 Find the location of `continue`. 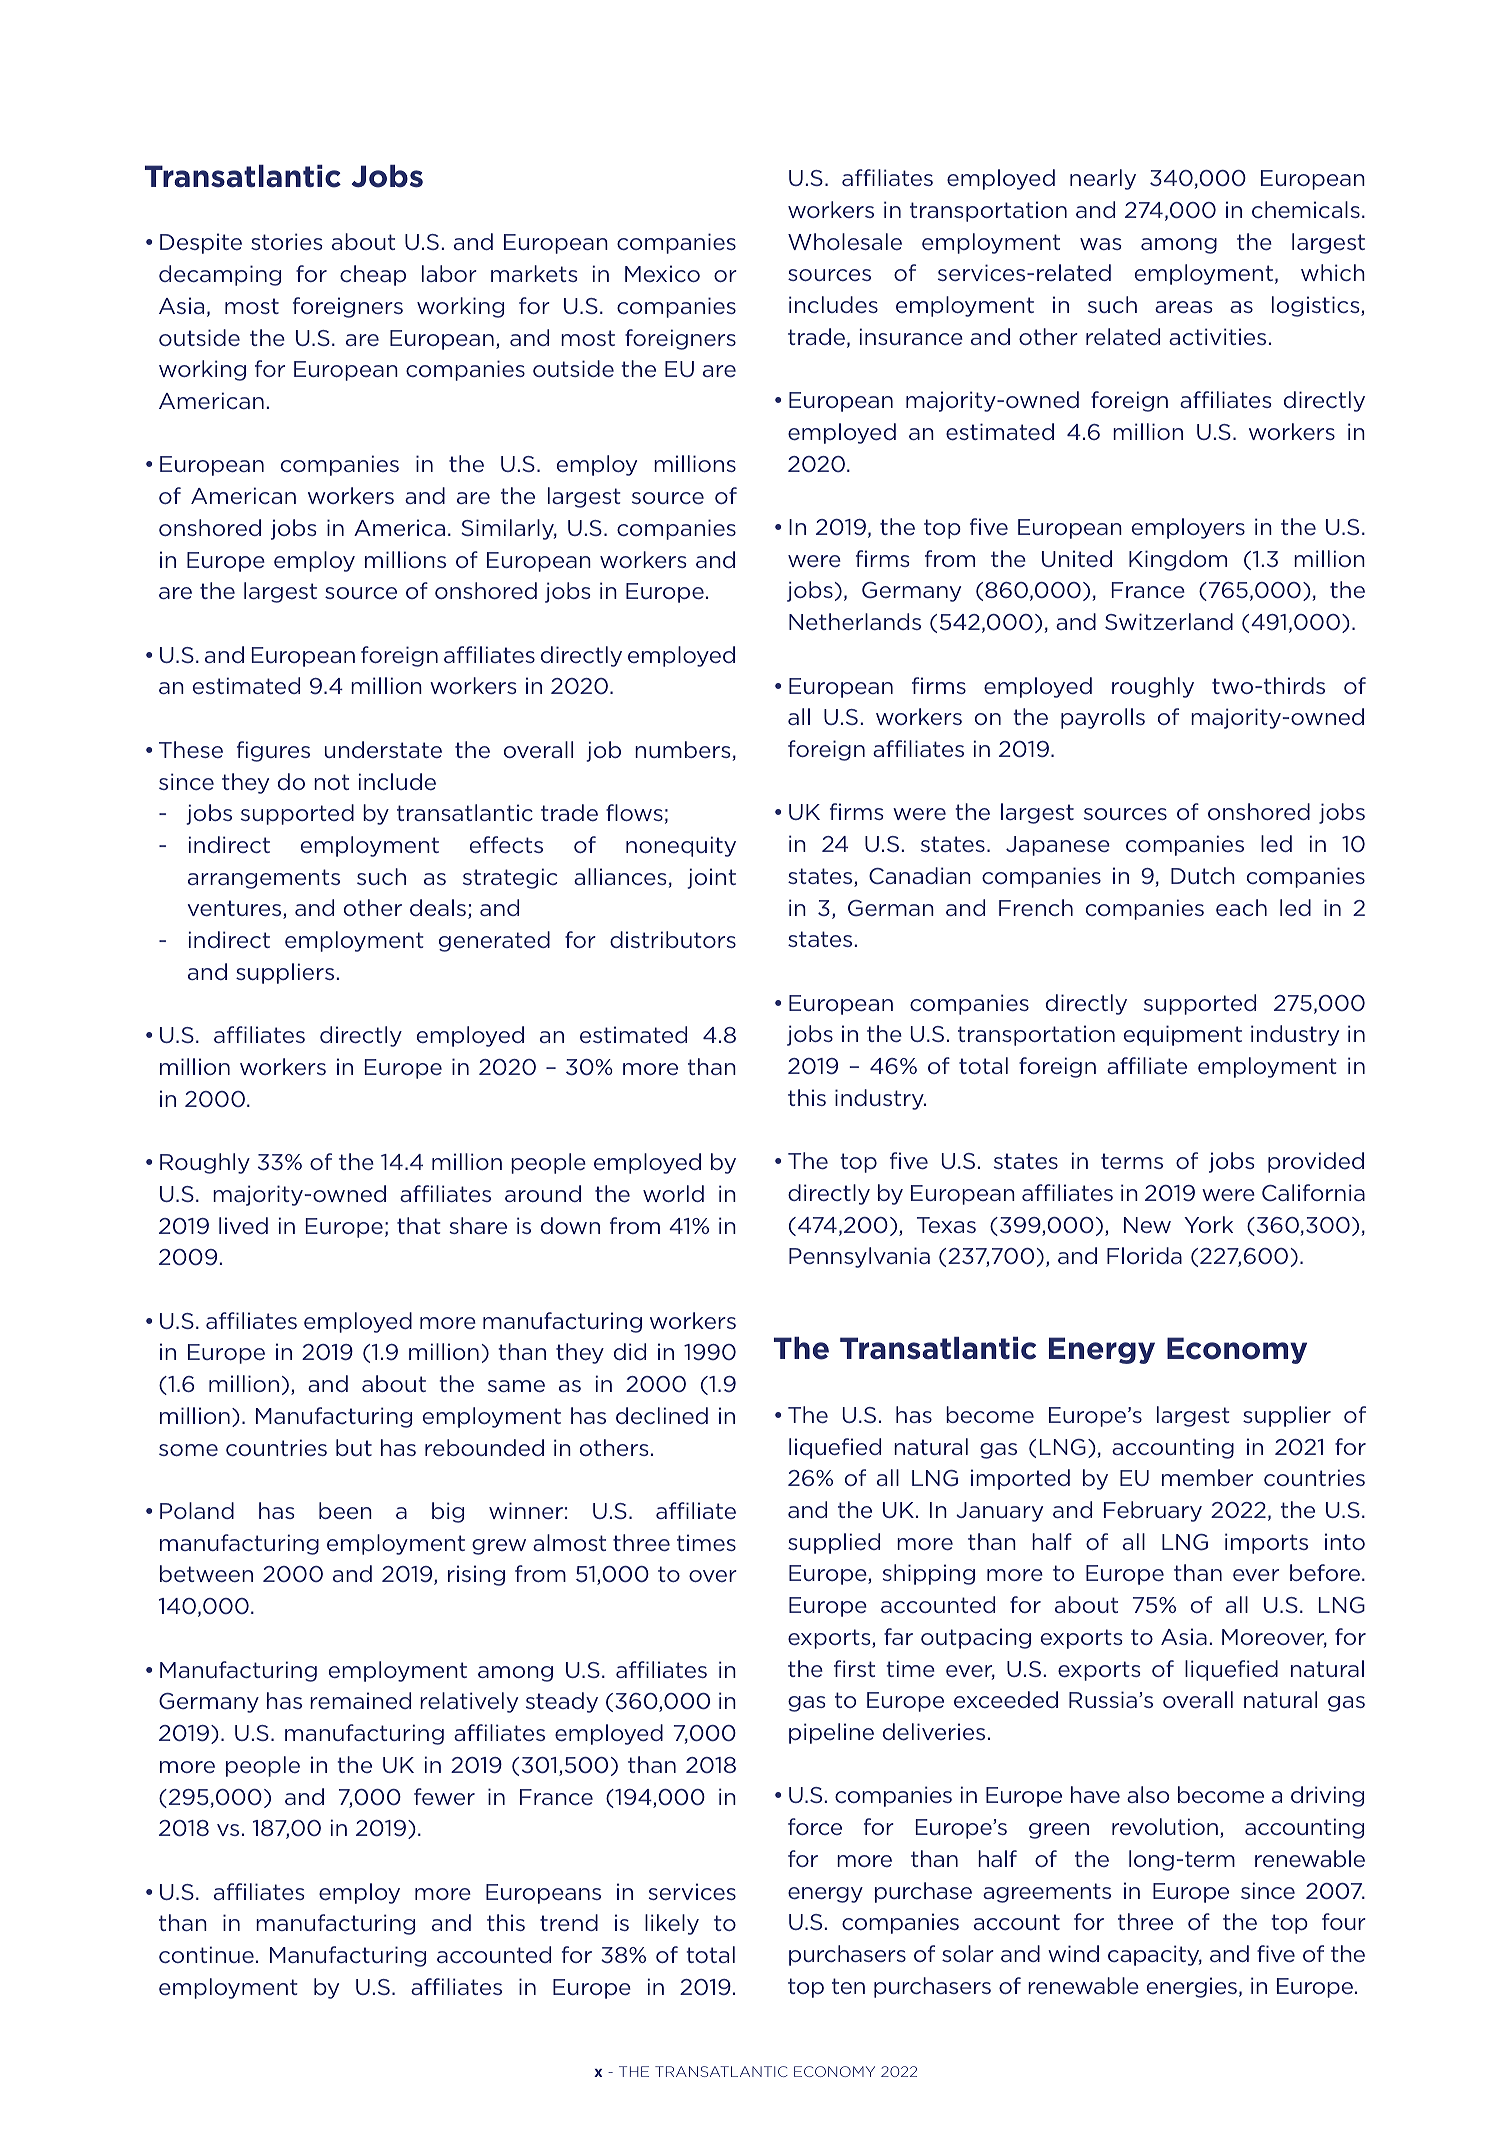

continue is located at coordinates (206, 1954).
